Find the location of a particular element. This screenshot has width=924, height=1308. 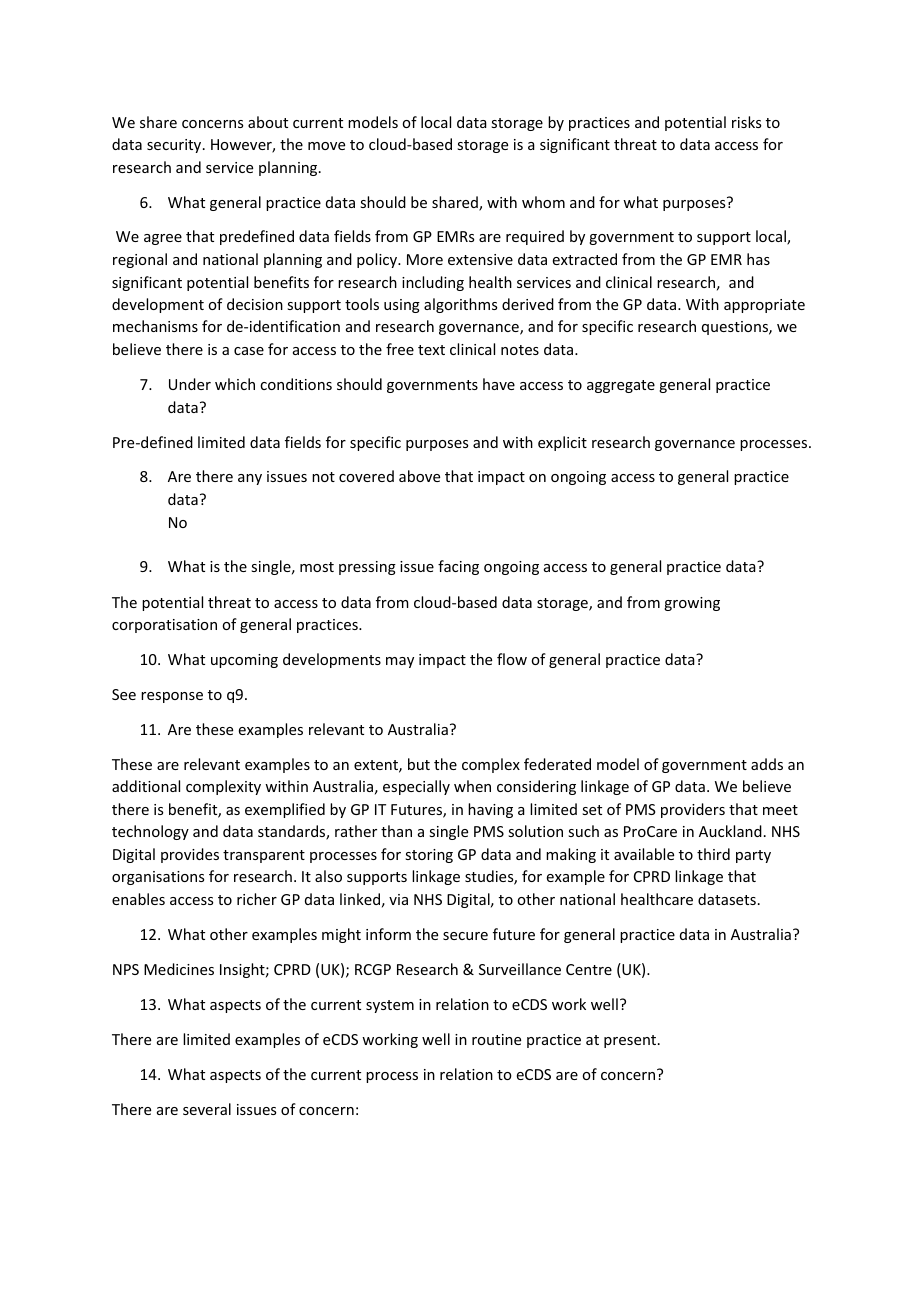

any is located at coordinates (250, 479).
